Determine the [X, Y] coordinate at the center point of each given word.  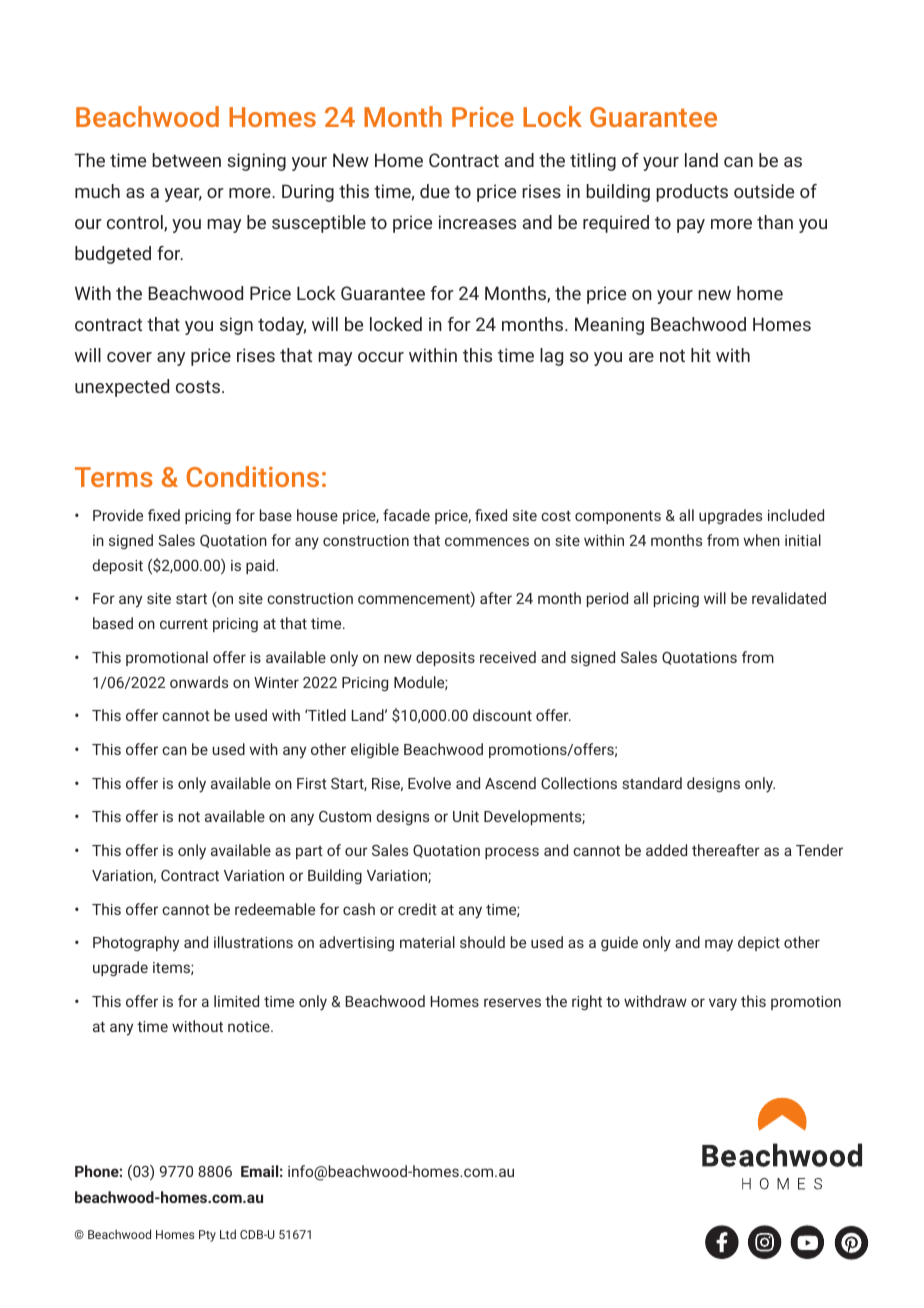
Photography [136, 944]
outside [764, 191]
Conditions [253, 476]
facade [406, 515]
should [482, 942]
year [183, 195]
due [435, 191]
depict [759, 943]
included [796, 515]
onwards [199, 682]
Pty [207, 1236]
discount [502, 715]
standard [652, 783]
